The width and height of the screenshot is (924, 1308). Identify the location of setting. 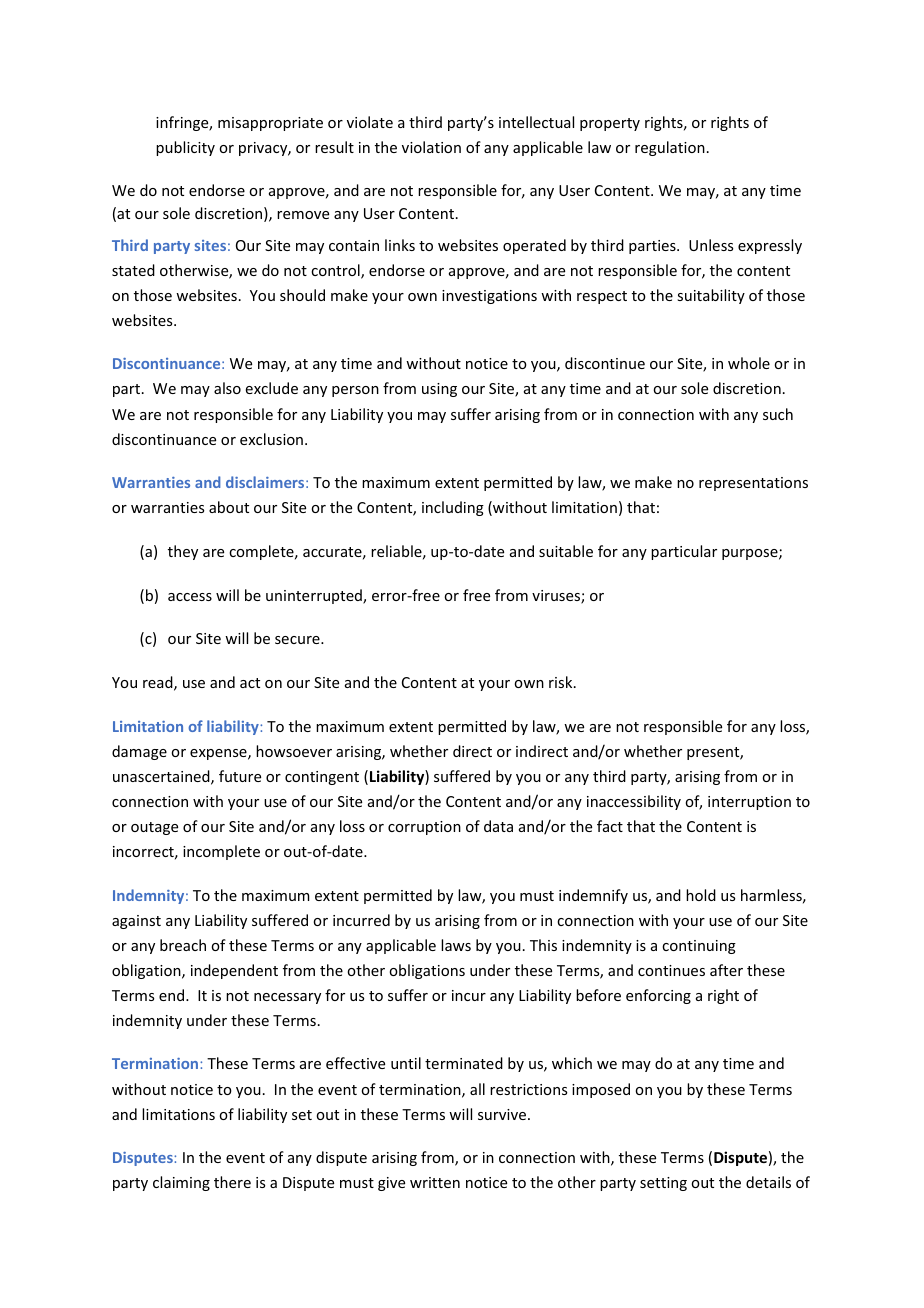
(663, 1184).
